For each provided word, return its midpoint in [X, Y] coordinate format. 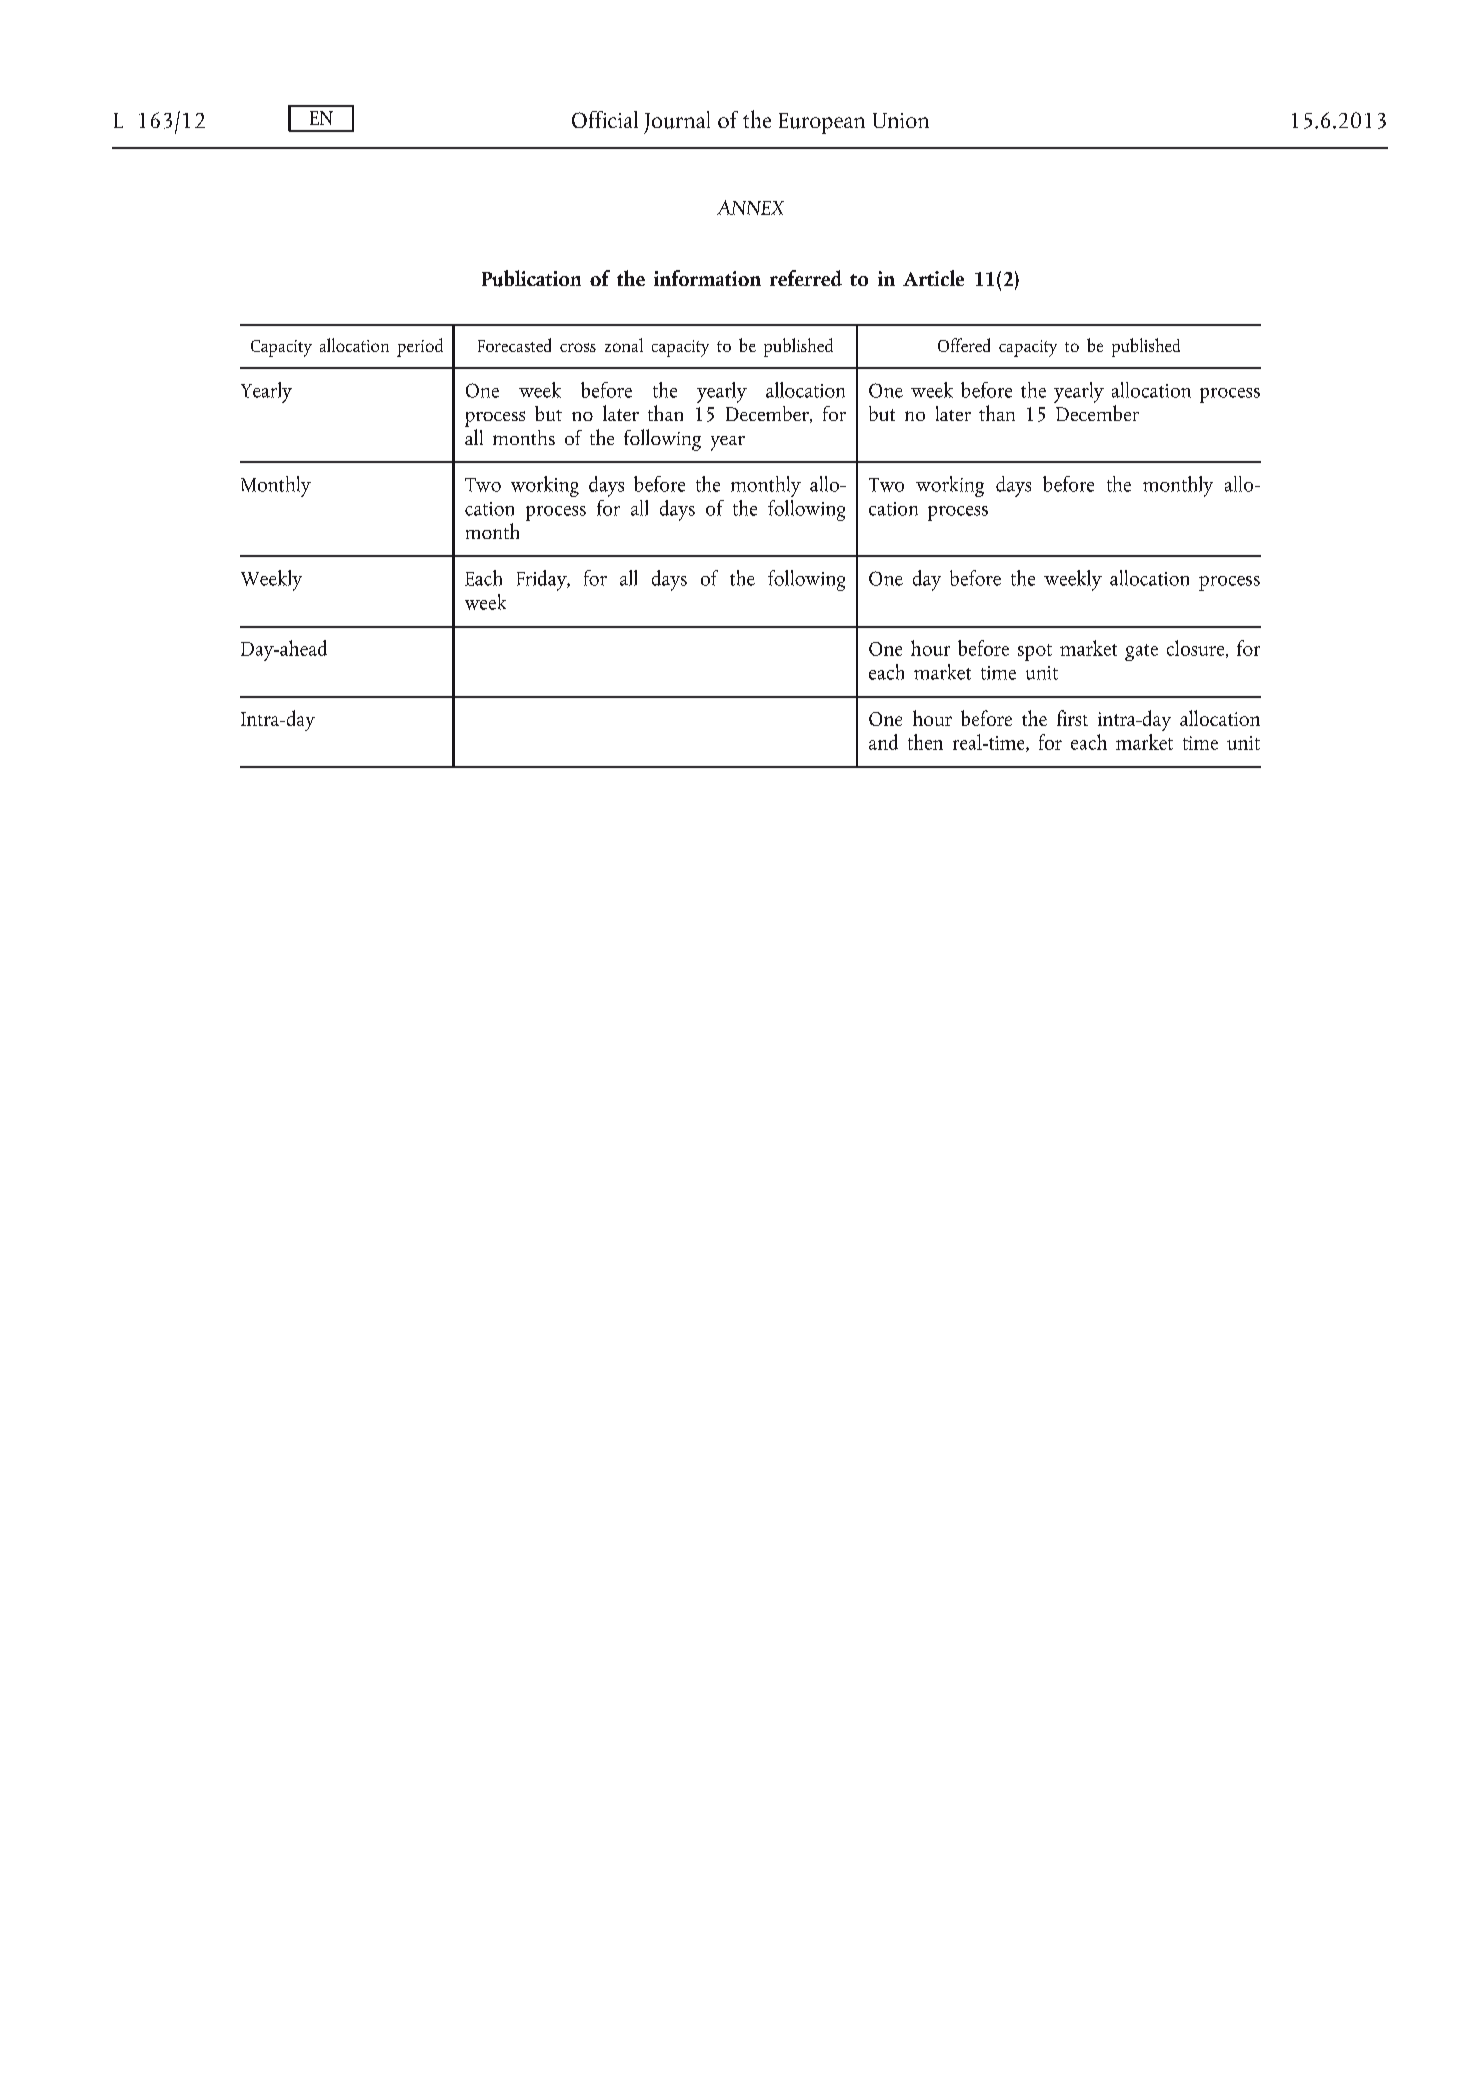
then [925, 742]
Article [933, 278]
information [707, 278]
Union [901, 120]
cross [578, 347]
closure [1197, 649]
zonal [624, 345]
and [883, 742]
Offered [964, 345]
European [822, 123]
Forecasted [514, 345]
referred [806, 278]
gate [1141, 652]
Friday [543, 580]
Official [605, 119]
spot [1035, 652]
